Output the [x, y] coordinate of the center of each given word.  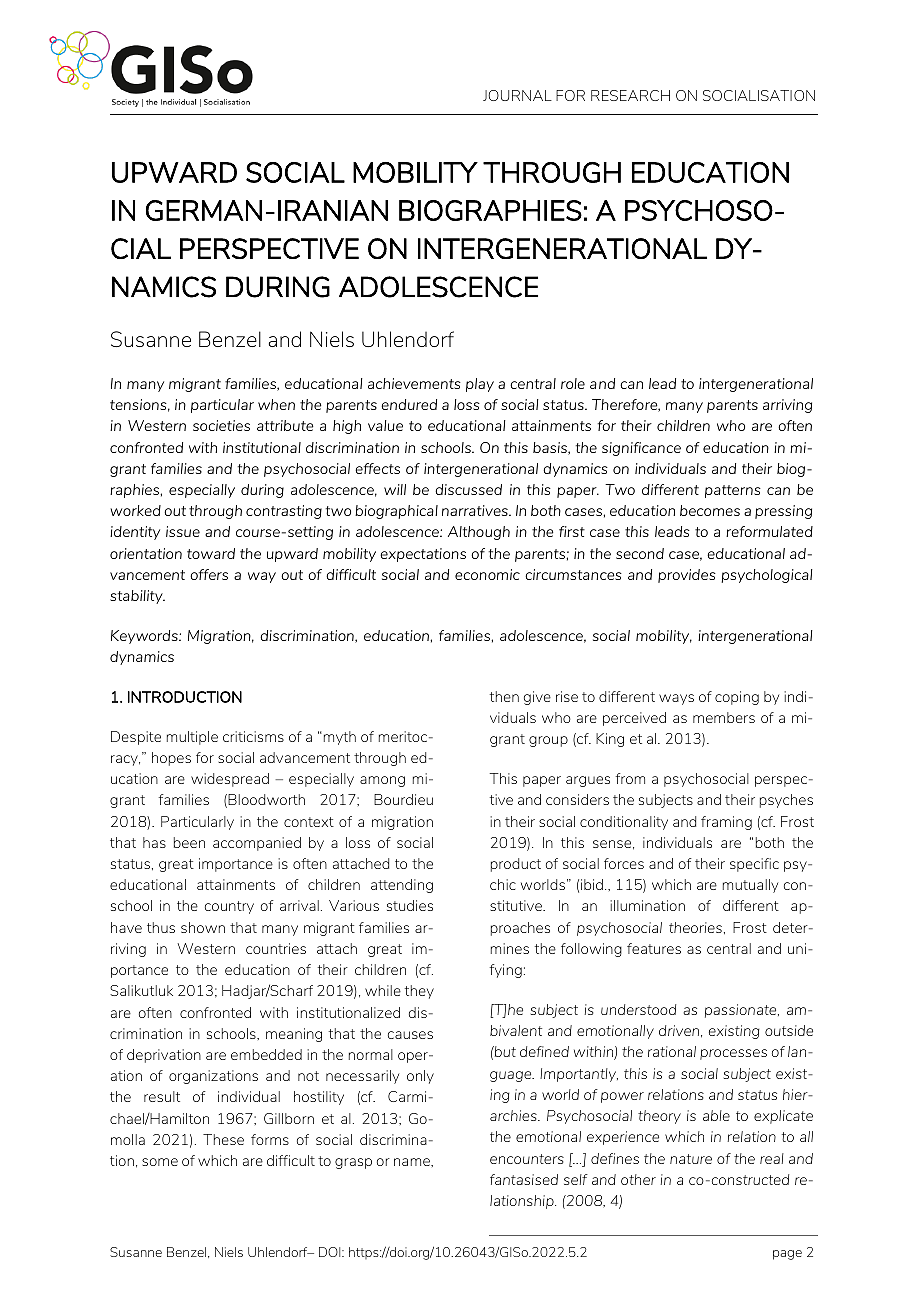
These [223, 1139]
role [573, 383]
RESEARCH [630, 95]
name [413, 1162]
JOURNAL [517, 95]
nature [691, 1159]
